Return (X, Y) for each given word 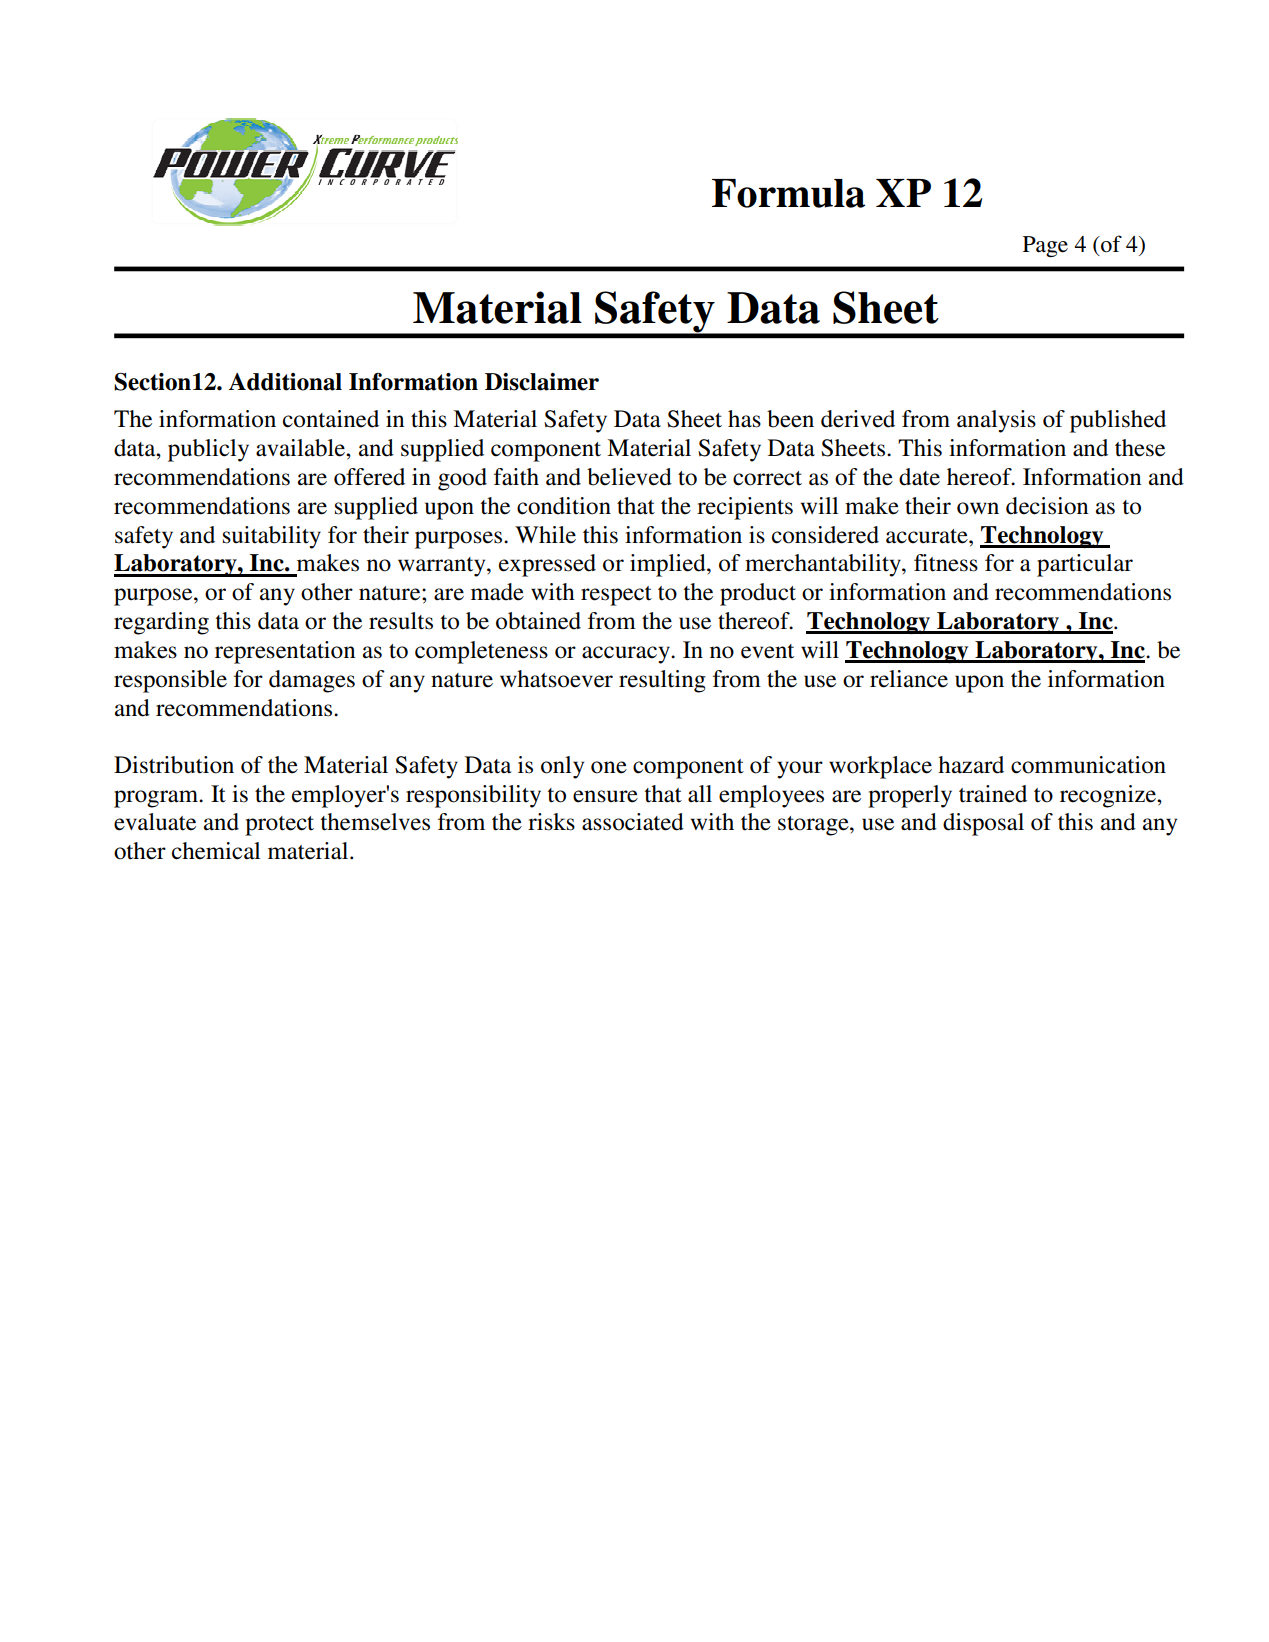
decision (1047, 506)
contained (331, 419)
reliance (909, 679)
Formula (788, 193)
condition (564, 506)
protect (279, 826)
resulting (662, 681)
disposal (983, 824)
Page (1045, 246)
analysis (996, 421)
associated (633, 822)
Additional (285, 382)
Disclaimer (542, 382)
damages (312, 681)
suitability (272, 537)
